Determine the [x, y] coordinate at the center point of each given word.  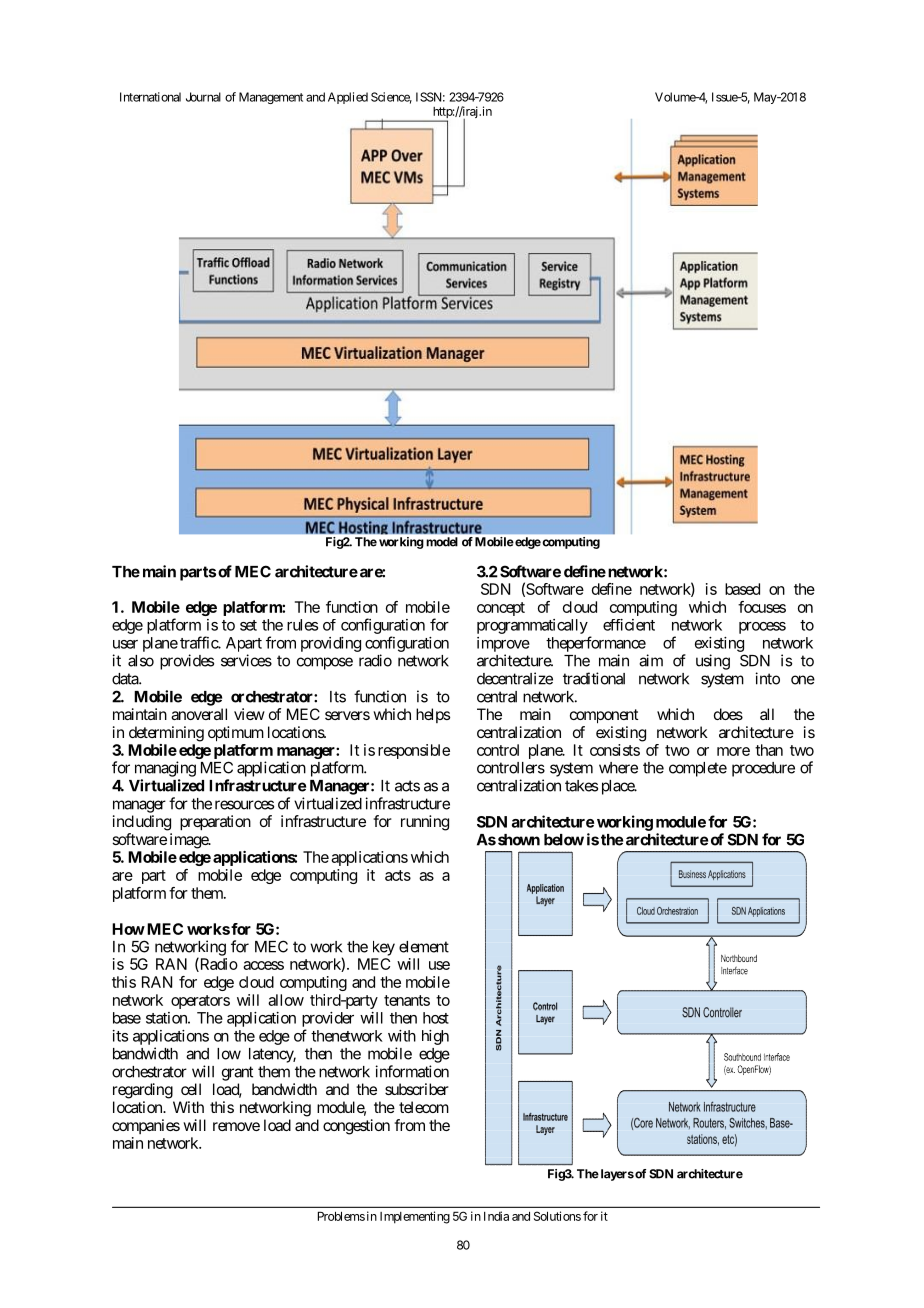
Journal [203, 97]
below [564, 840]
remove [236, 1126]
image [190, 841]
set [248, 625]
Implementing [415, 1217]
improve [503, 644]
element [424, 947]
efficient [629, 625]
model [442, 542]
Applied [348, 98]
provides [187, 662]
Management [271, 98]
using [713, 662]
